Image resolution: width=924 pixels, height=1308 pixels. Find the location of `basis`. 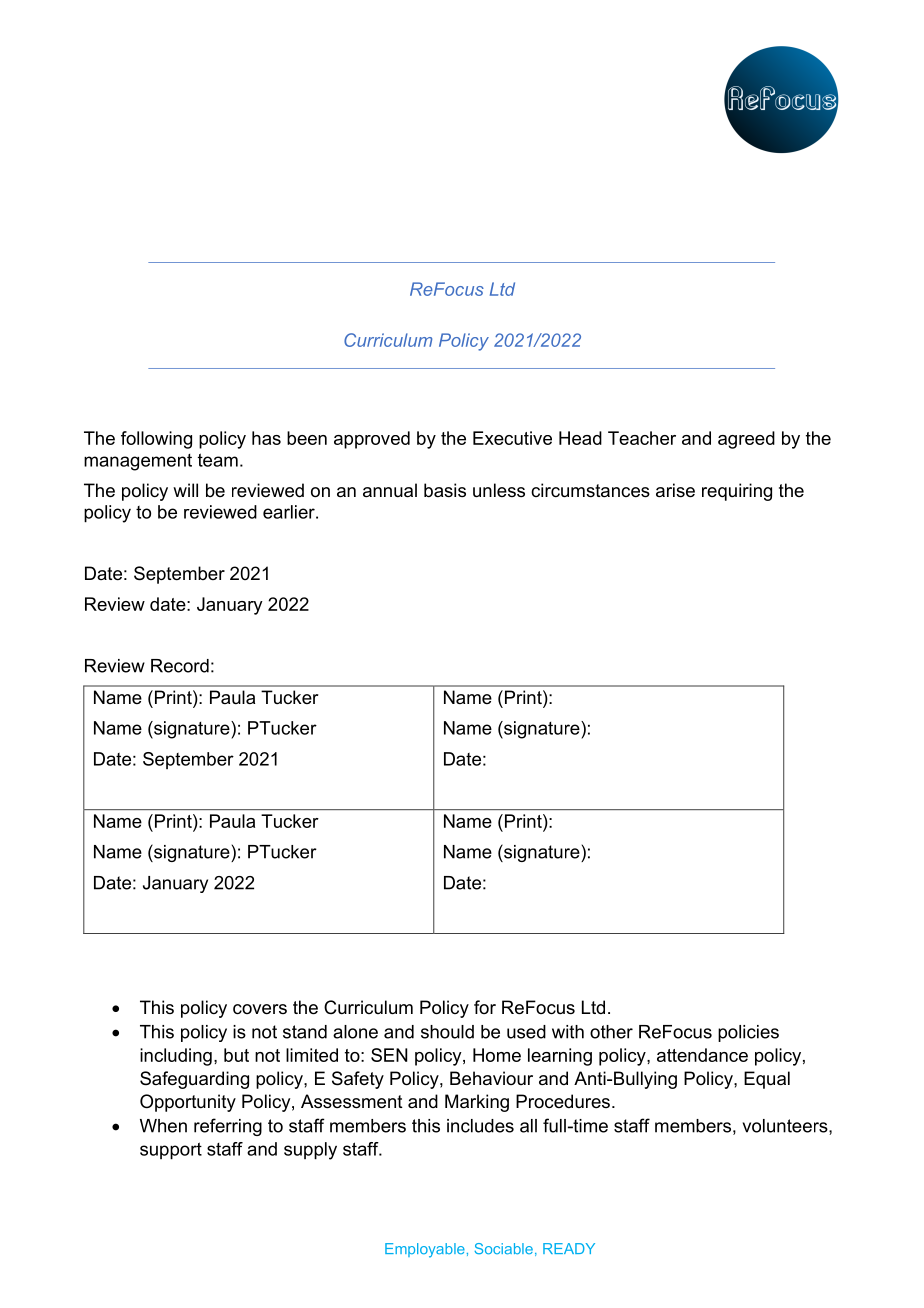

basis is located at coordinates (445, 490).
